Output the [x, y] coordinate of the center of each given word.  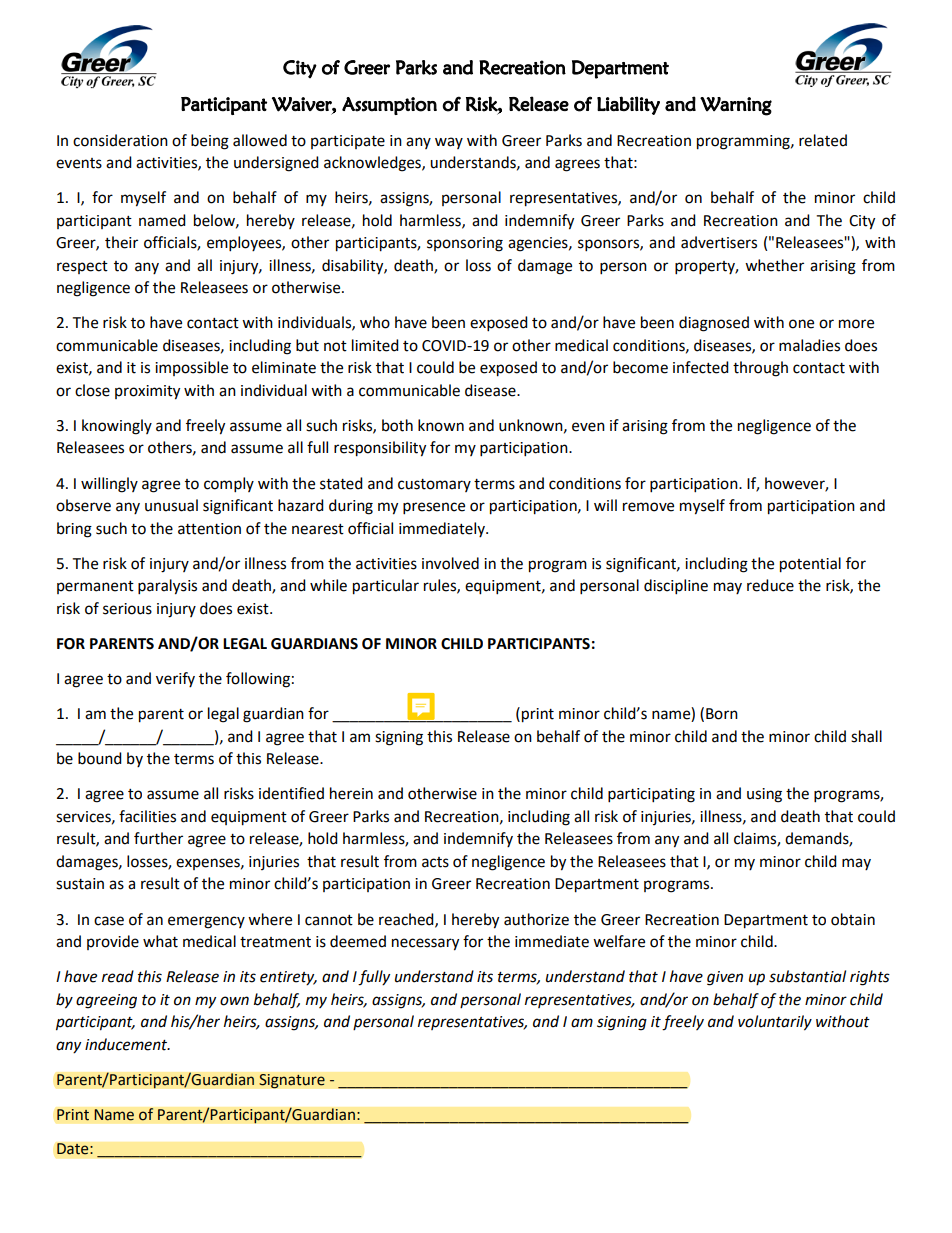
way [449, 143]
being [210, 142]
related [823, 140]
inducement [127, 1044]
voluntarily [775, 1023]
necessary [425, 944]
